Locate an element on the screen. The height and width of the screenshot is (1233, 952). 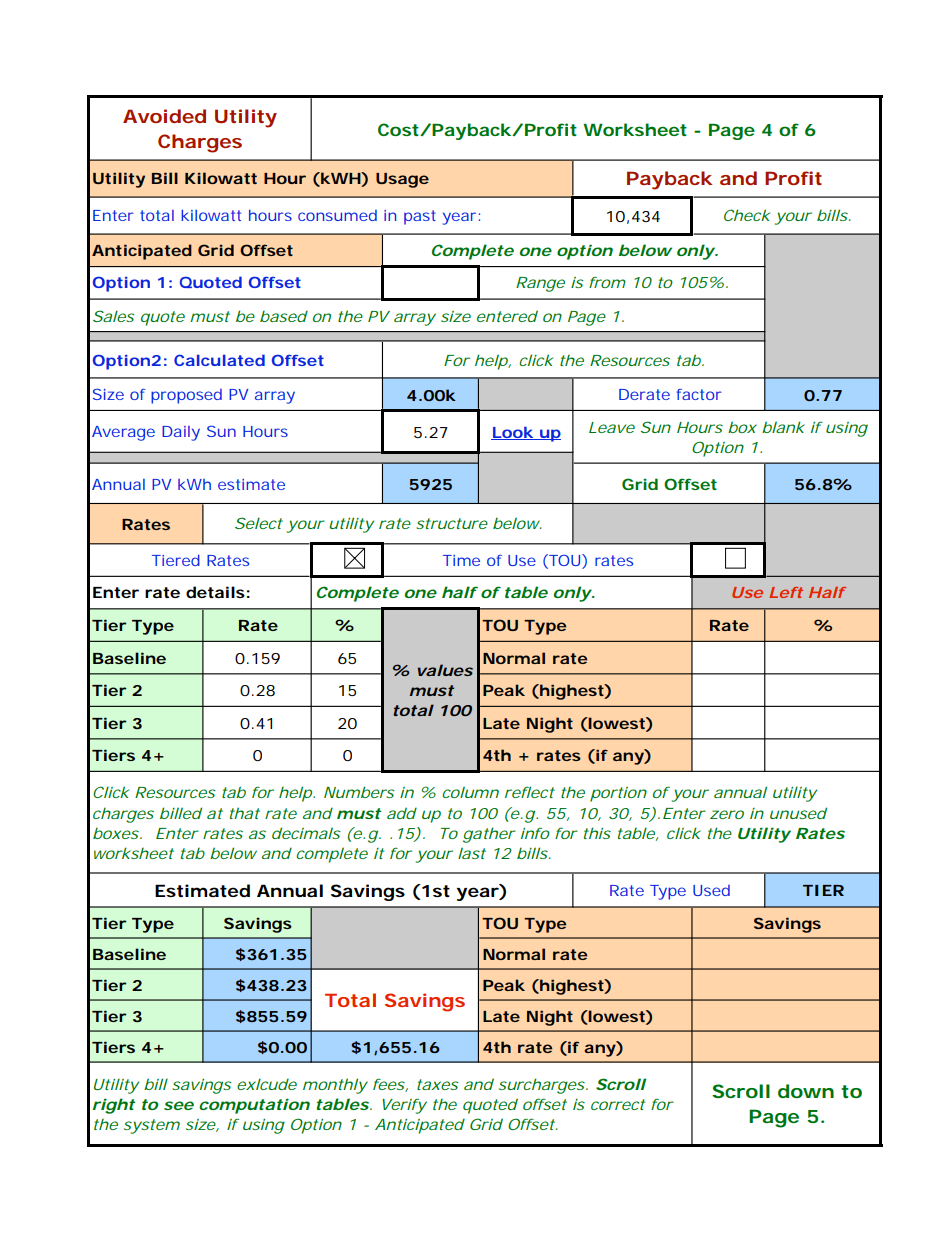
correct is located at coordinates (618, 1104).
